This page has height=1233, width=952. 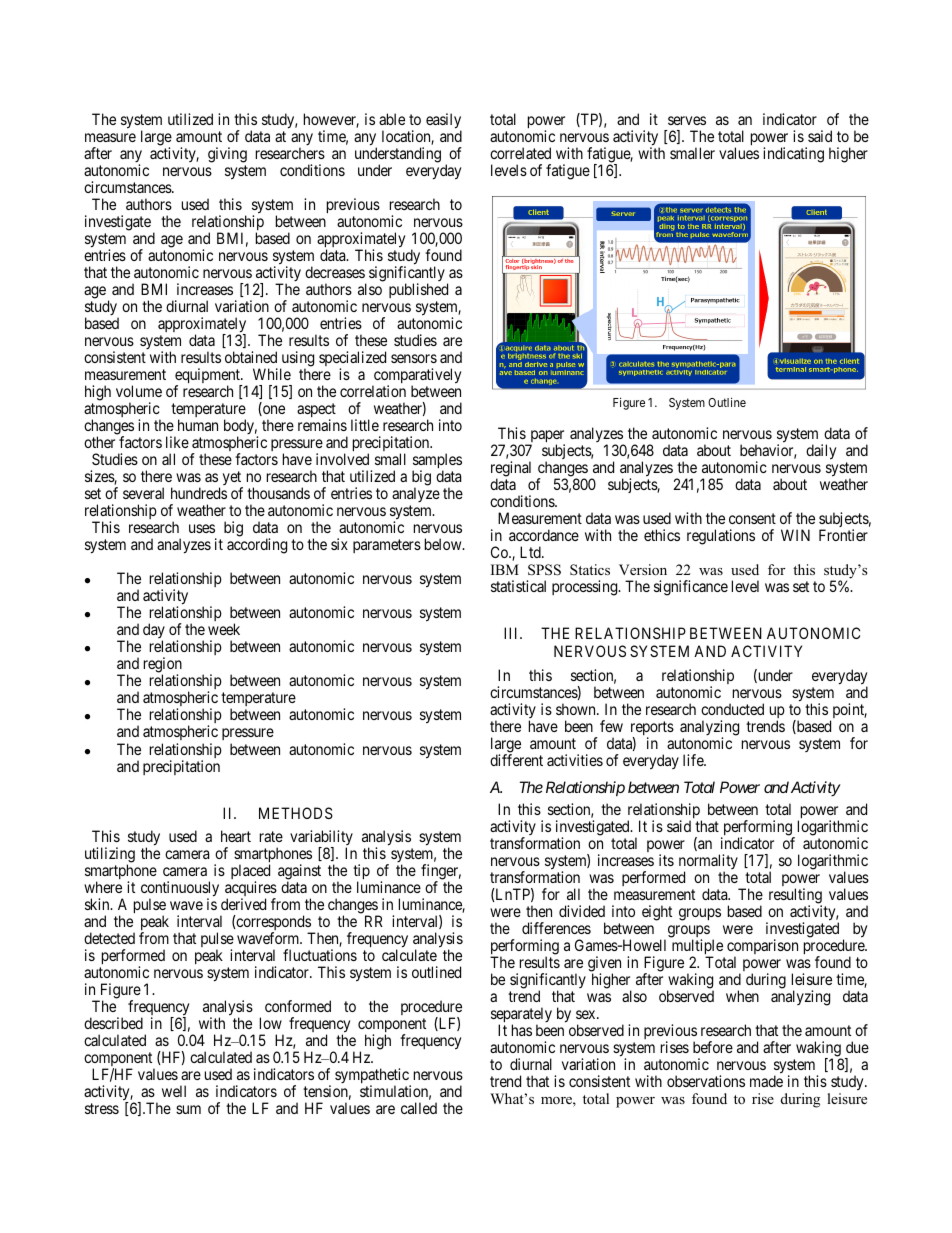 What do you see at coordinates (224, 629) in the page?
I see `week` at bounding box center [224, 629].
